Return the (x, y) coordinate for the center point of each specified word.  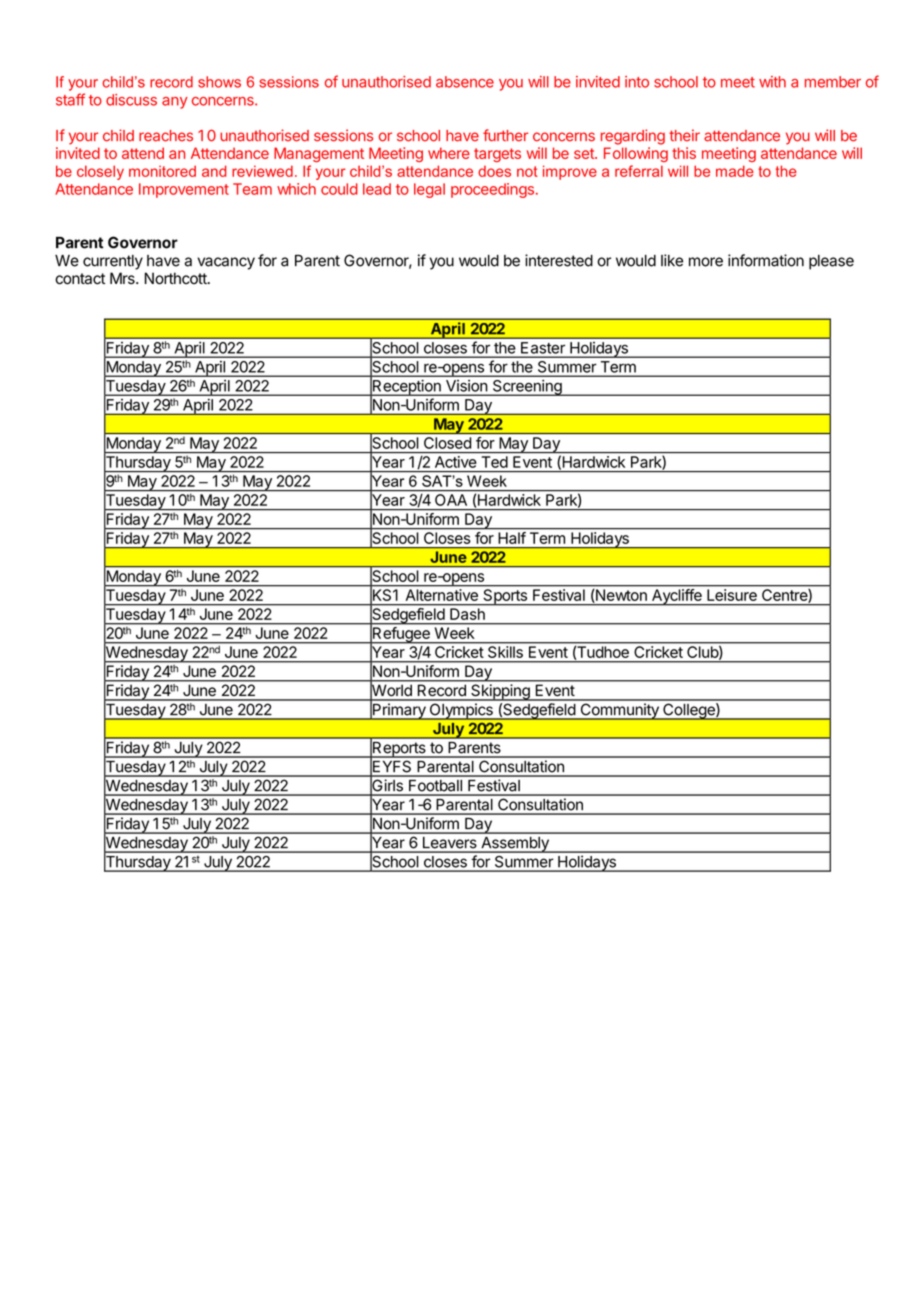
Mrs (123, 278)
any (175, 103)
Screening (527, 388)
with (772, 82)
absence (465, 82)
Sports (505, 597)
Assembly (515, 845)
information (766, 260)
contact (80, 279)
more (706, 262)
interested (559, 260)
